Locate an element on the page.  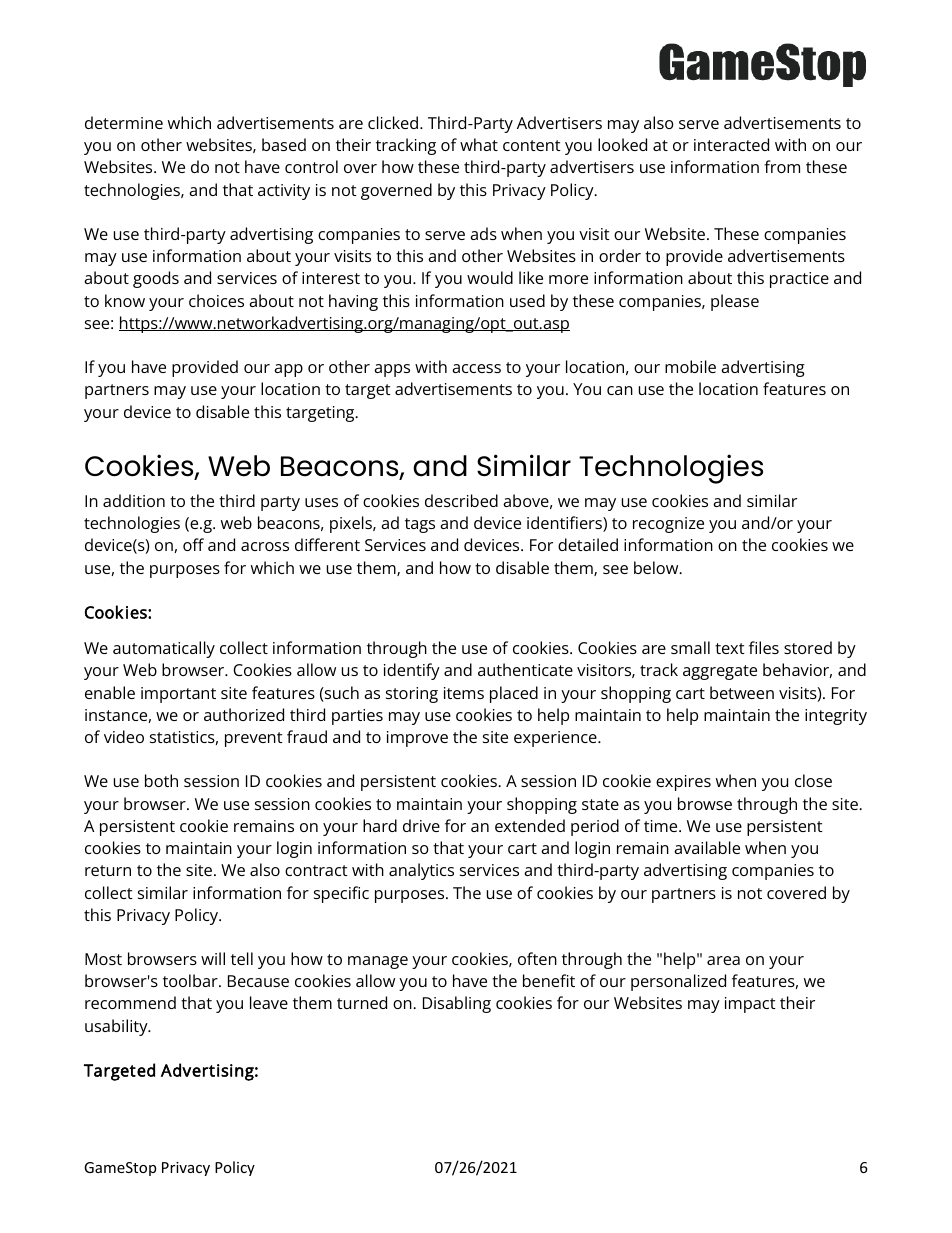
tags is located at coordinates (420, 525).
